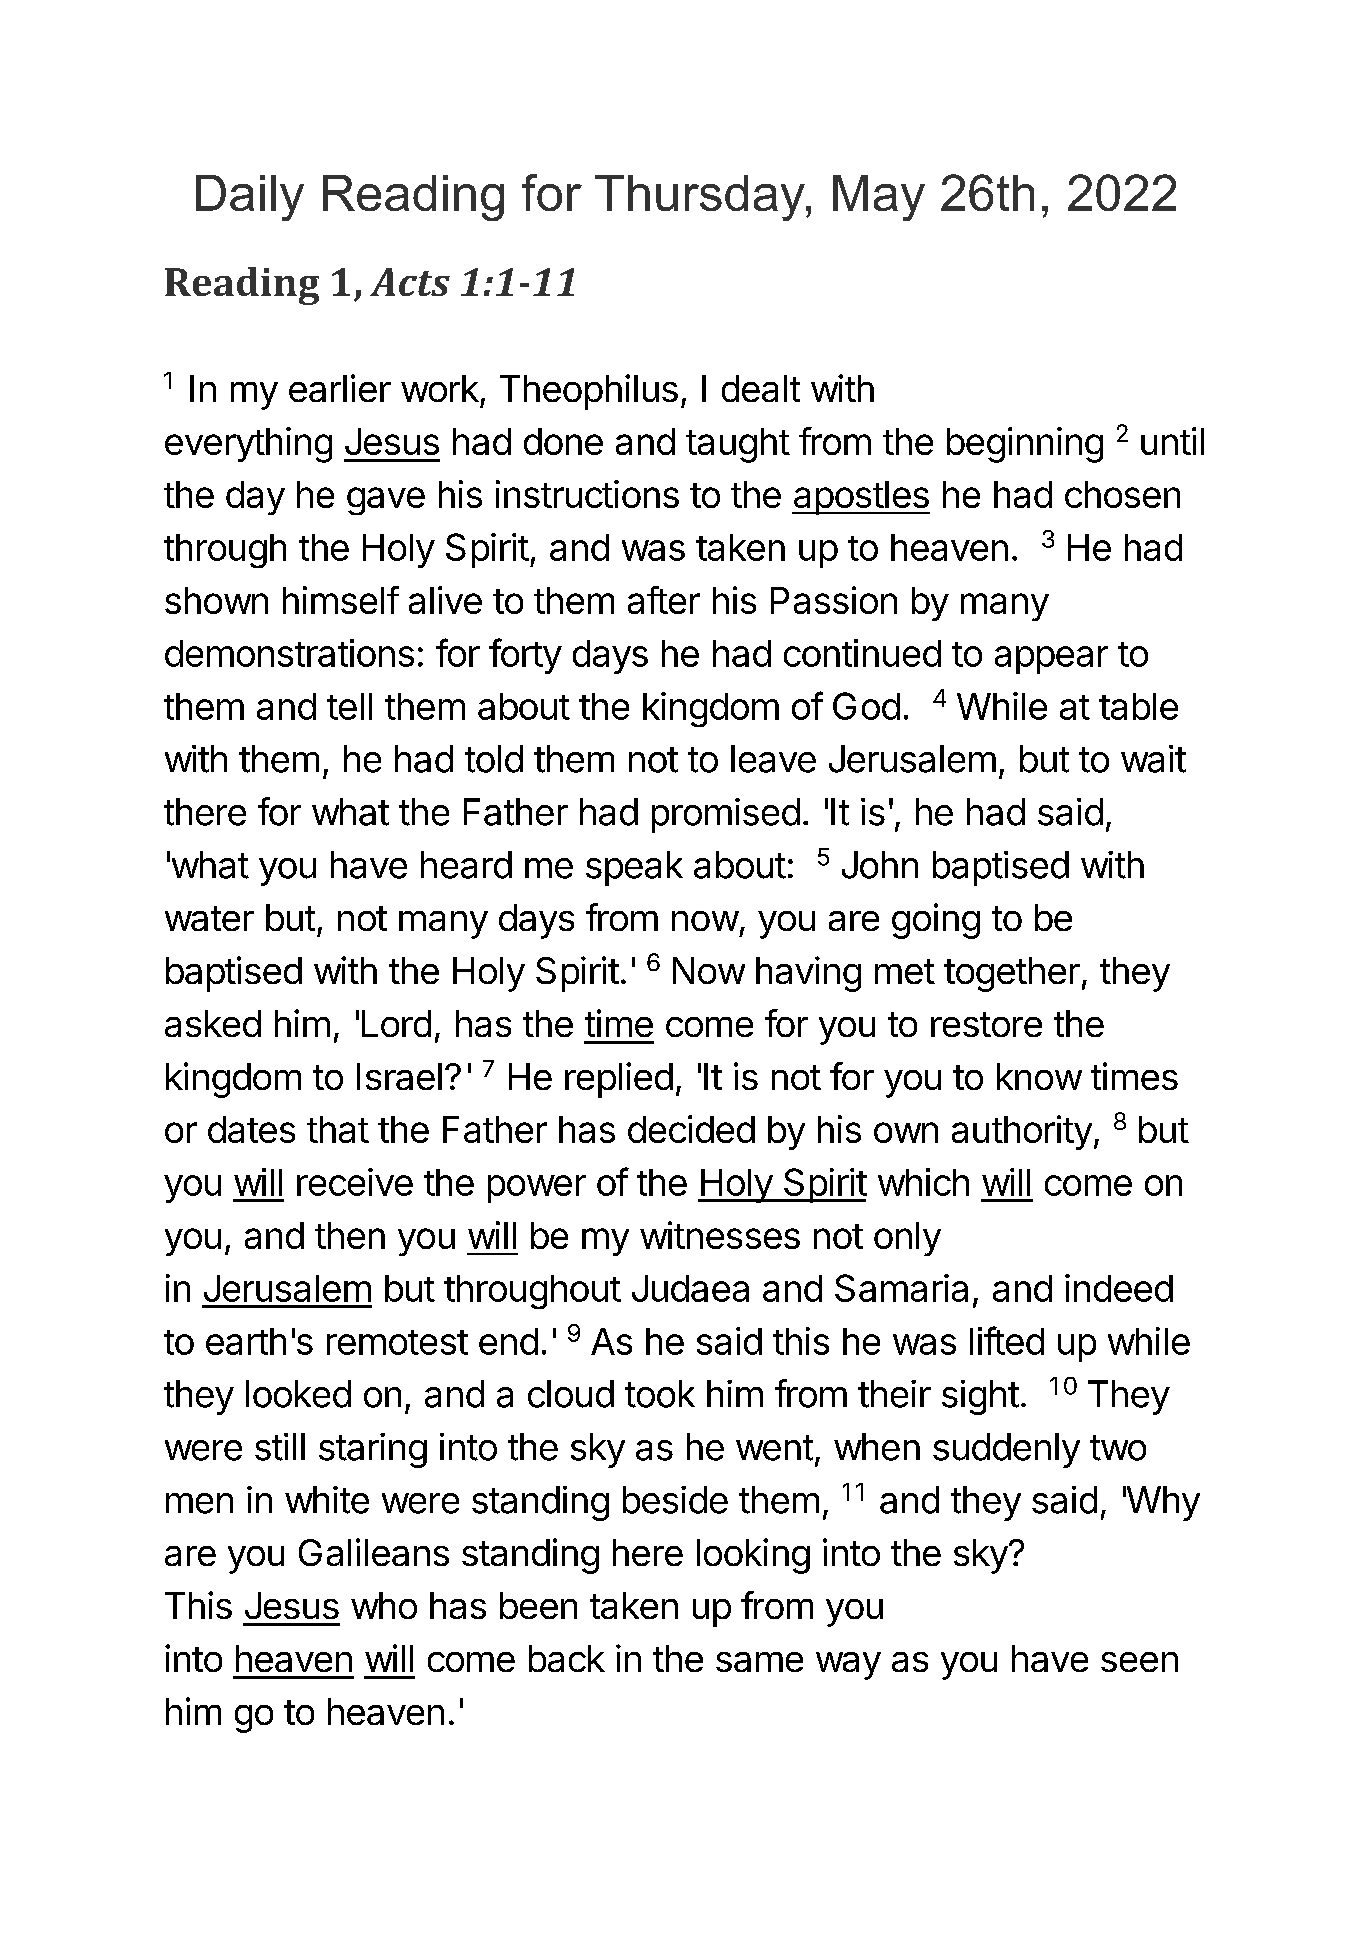 This screenshot has height=1941, width=1372. What do you see at coordinates (250, 198) in the screenshot?
I see `Daily` at bounding box center [250, 198].
